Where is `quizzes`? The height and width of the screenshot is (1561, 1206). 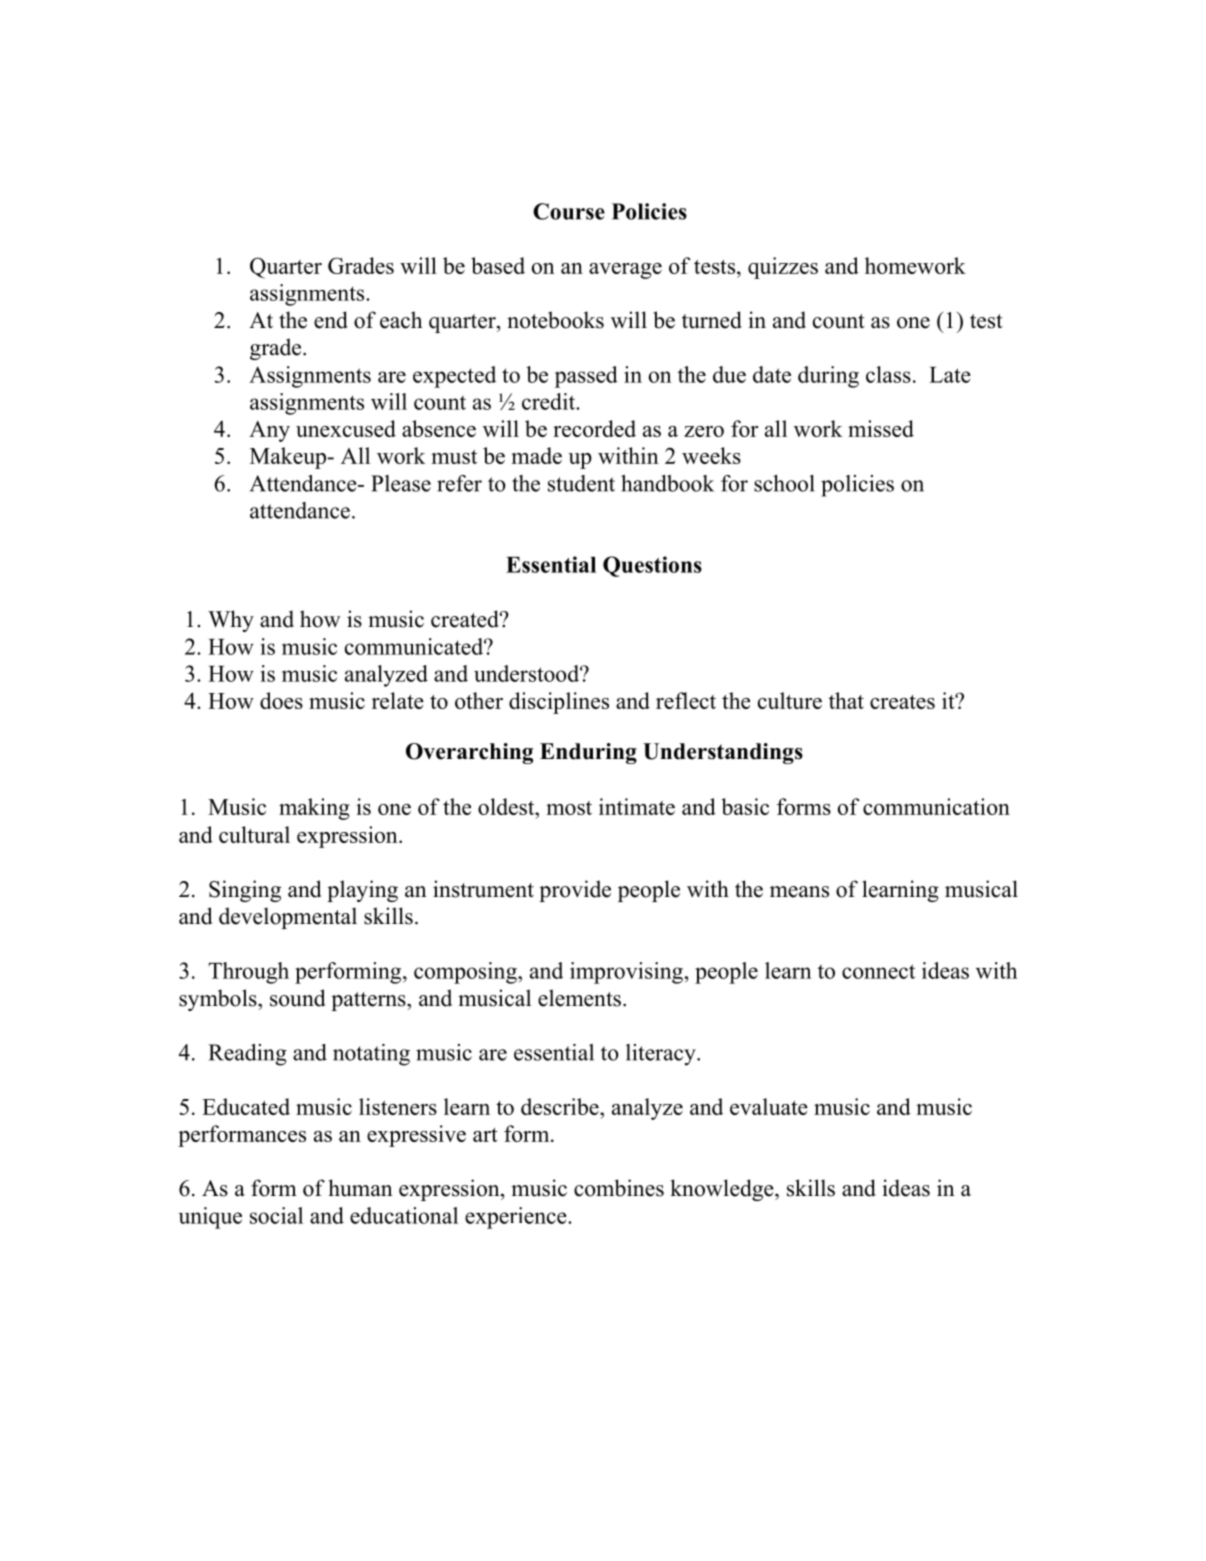
quizzes is located at coordinates (783, 268).
